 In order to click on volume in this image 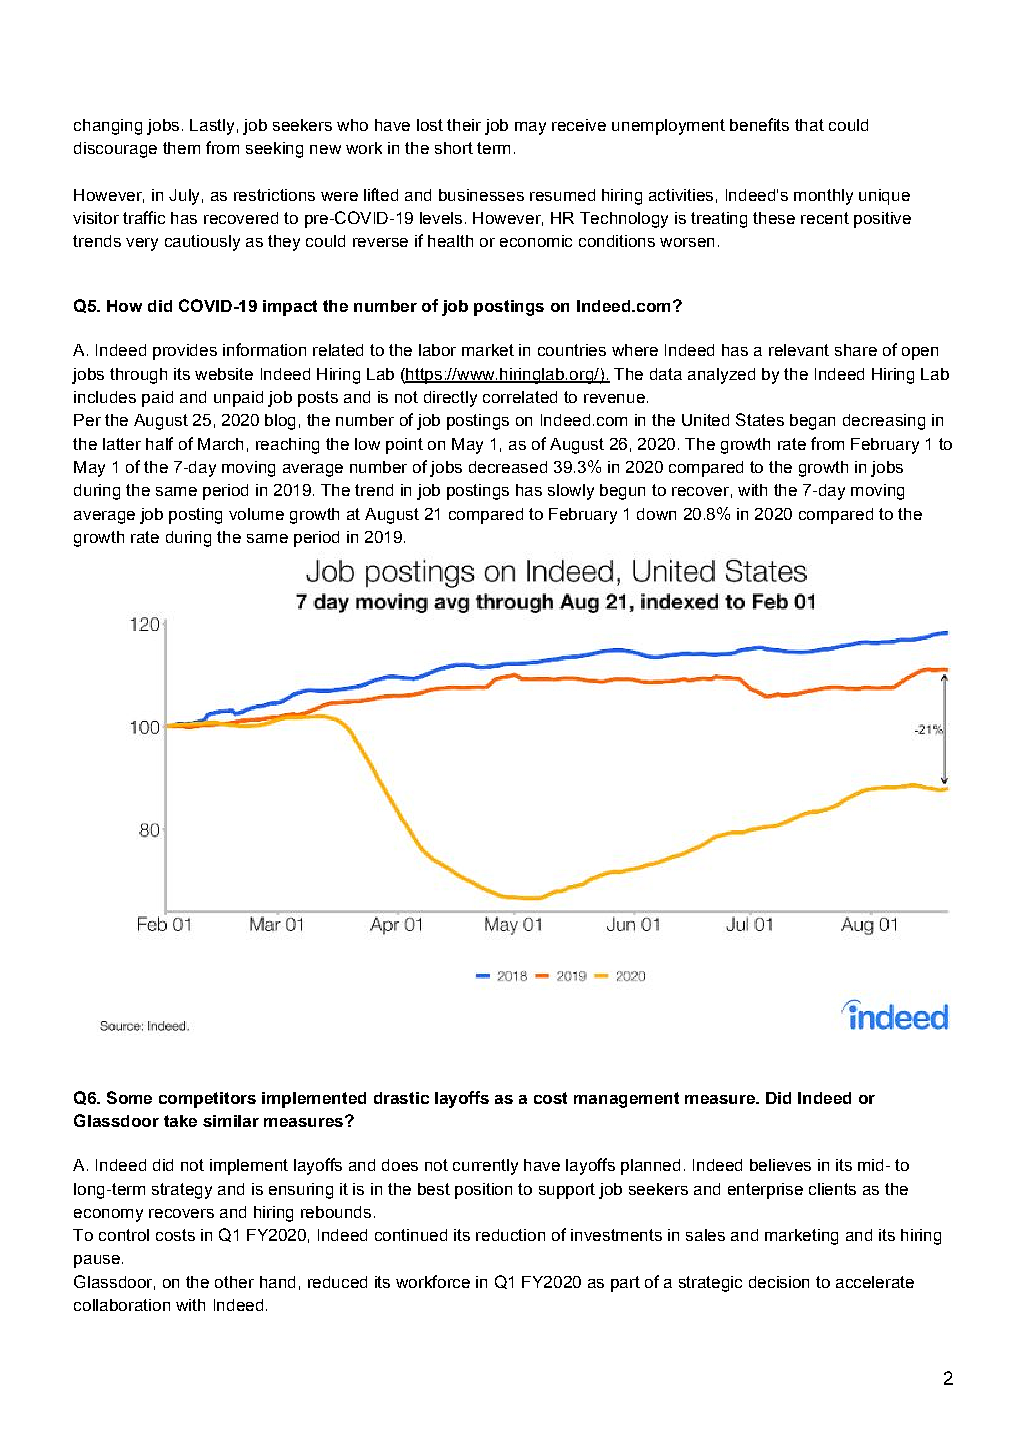, I will do `click(256, 514)`.
